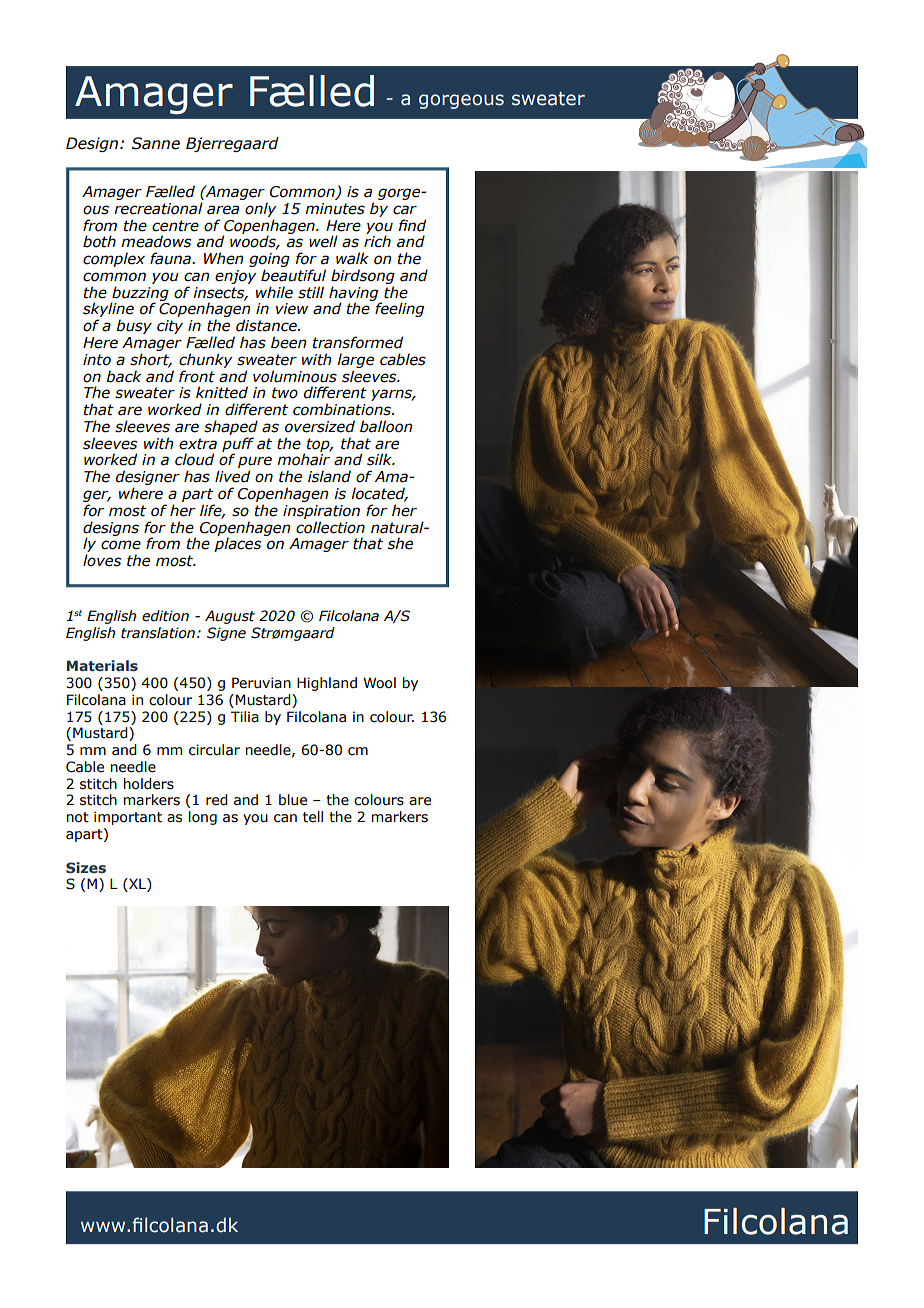 The image size is (924, 1308). I want to click on lived, so click(232, 476).
